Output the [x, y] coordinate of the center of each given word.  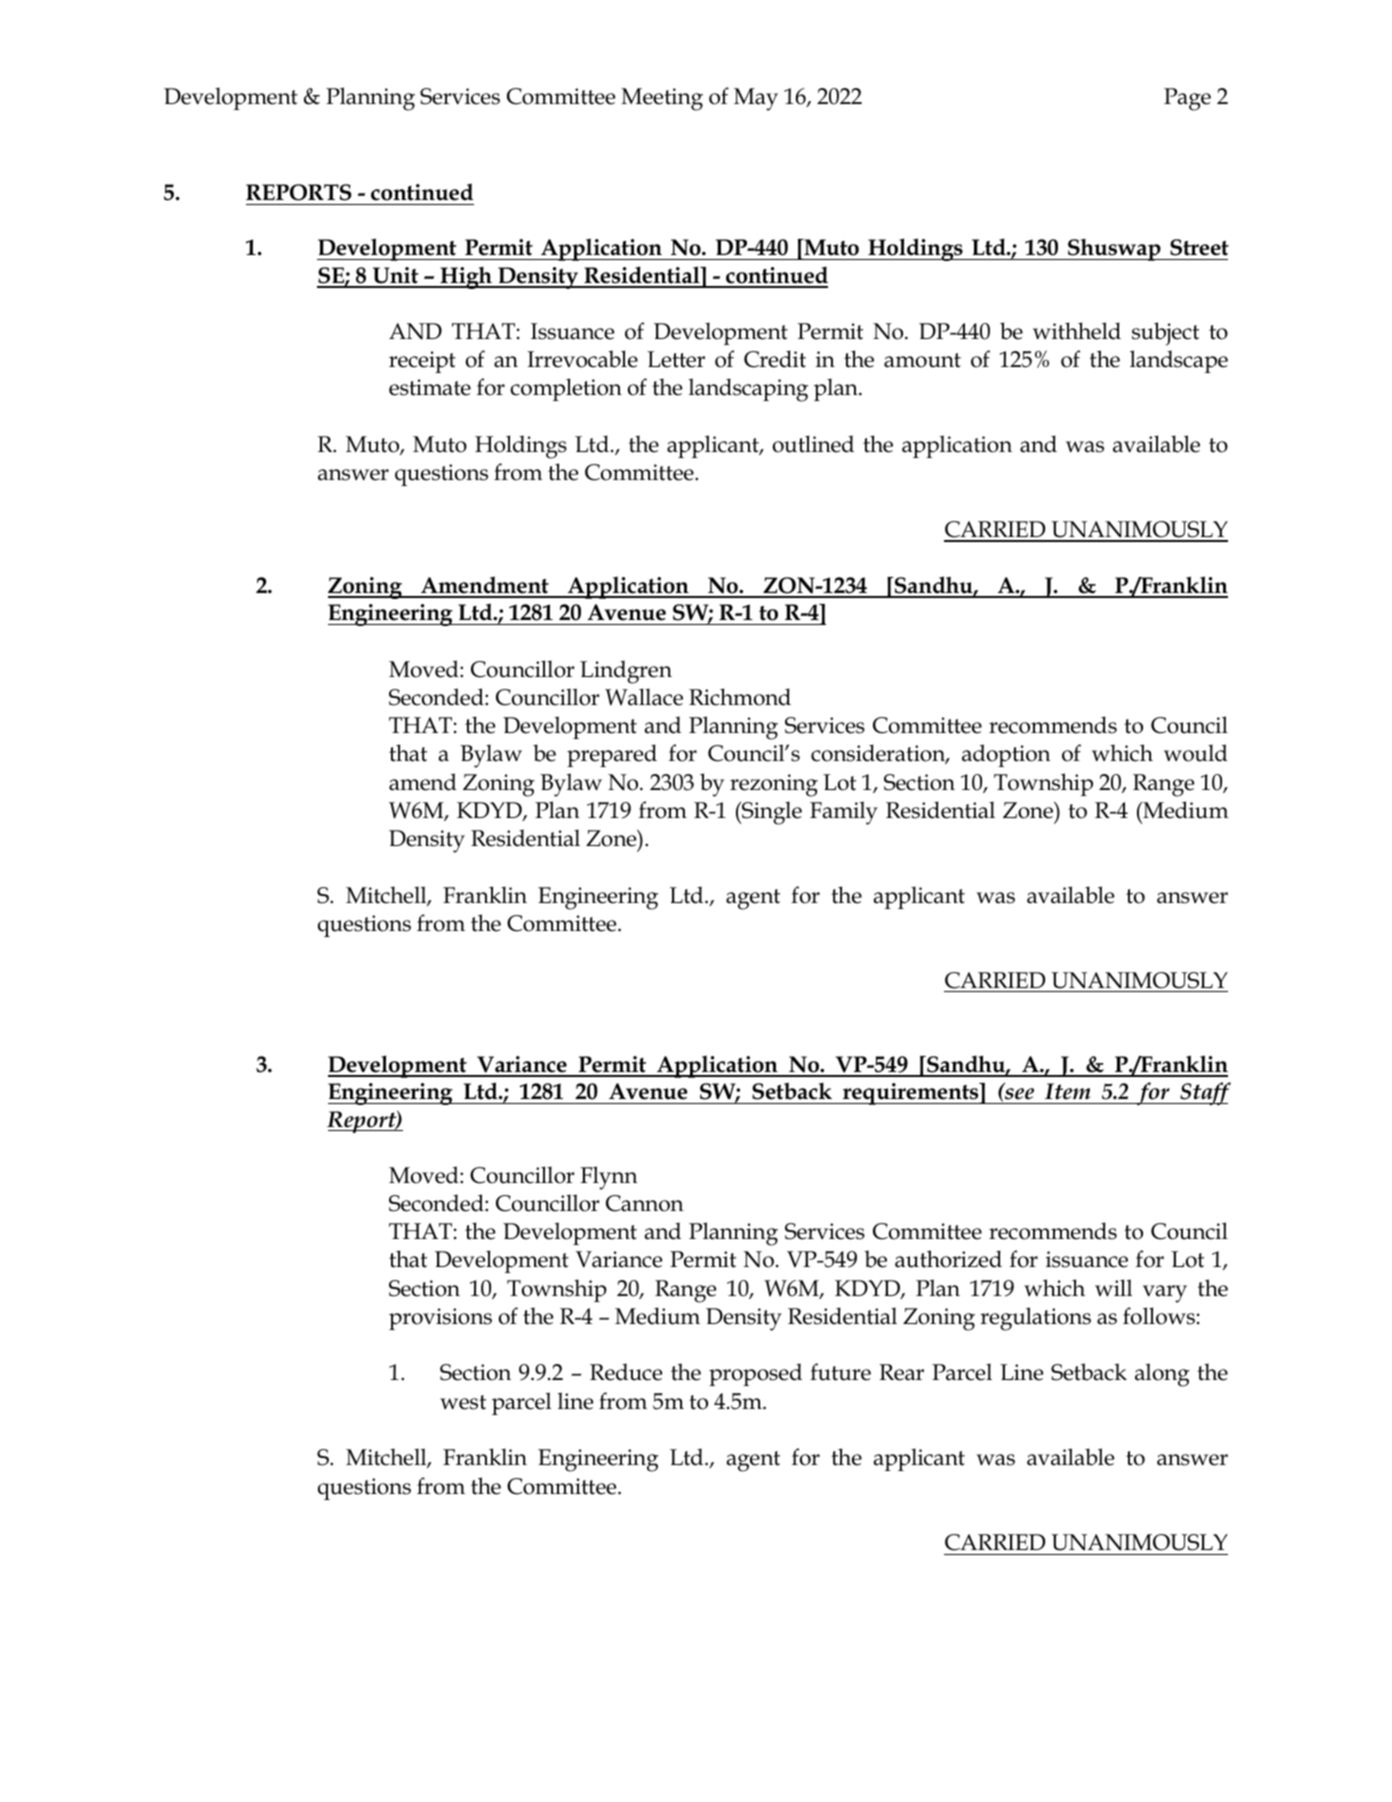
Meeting [662, 99]
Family [844, 813]
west [463, 1402]
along [1162, 1375]
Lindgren [626, 672]
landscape [1179, 361]
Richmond [740, 697]
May [756, 99]
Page [1187, 99]
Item [1068, 1091]
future [840, 1372]
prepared [612, 755]
